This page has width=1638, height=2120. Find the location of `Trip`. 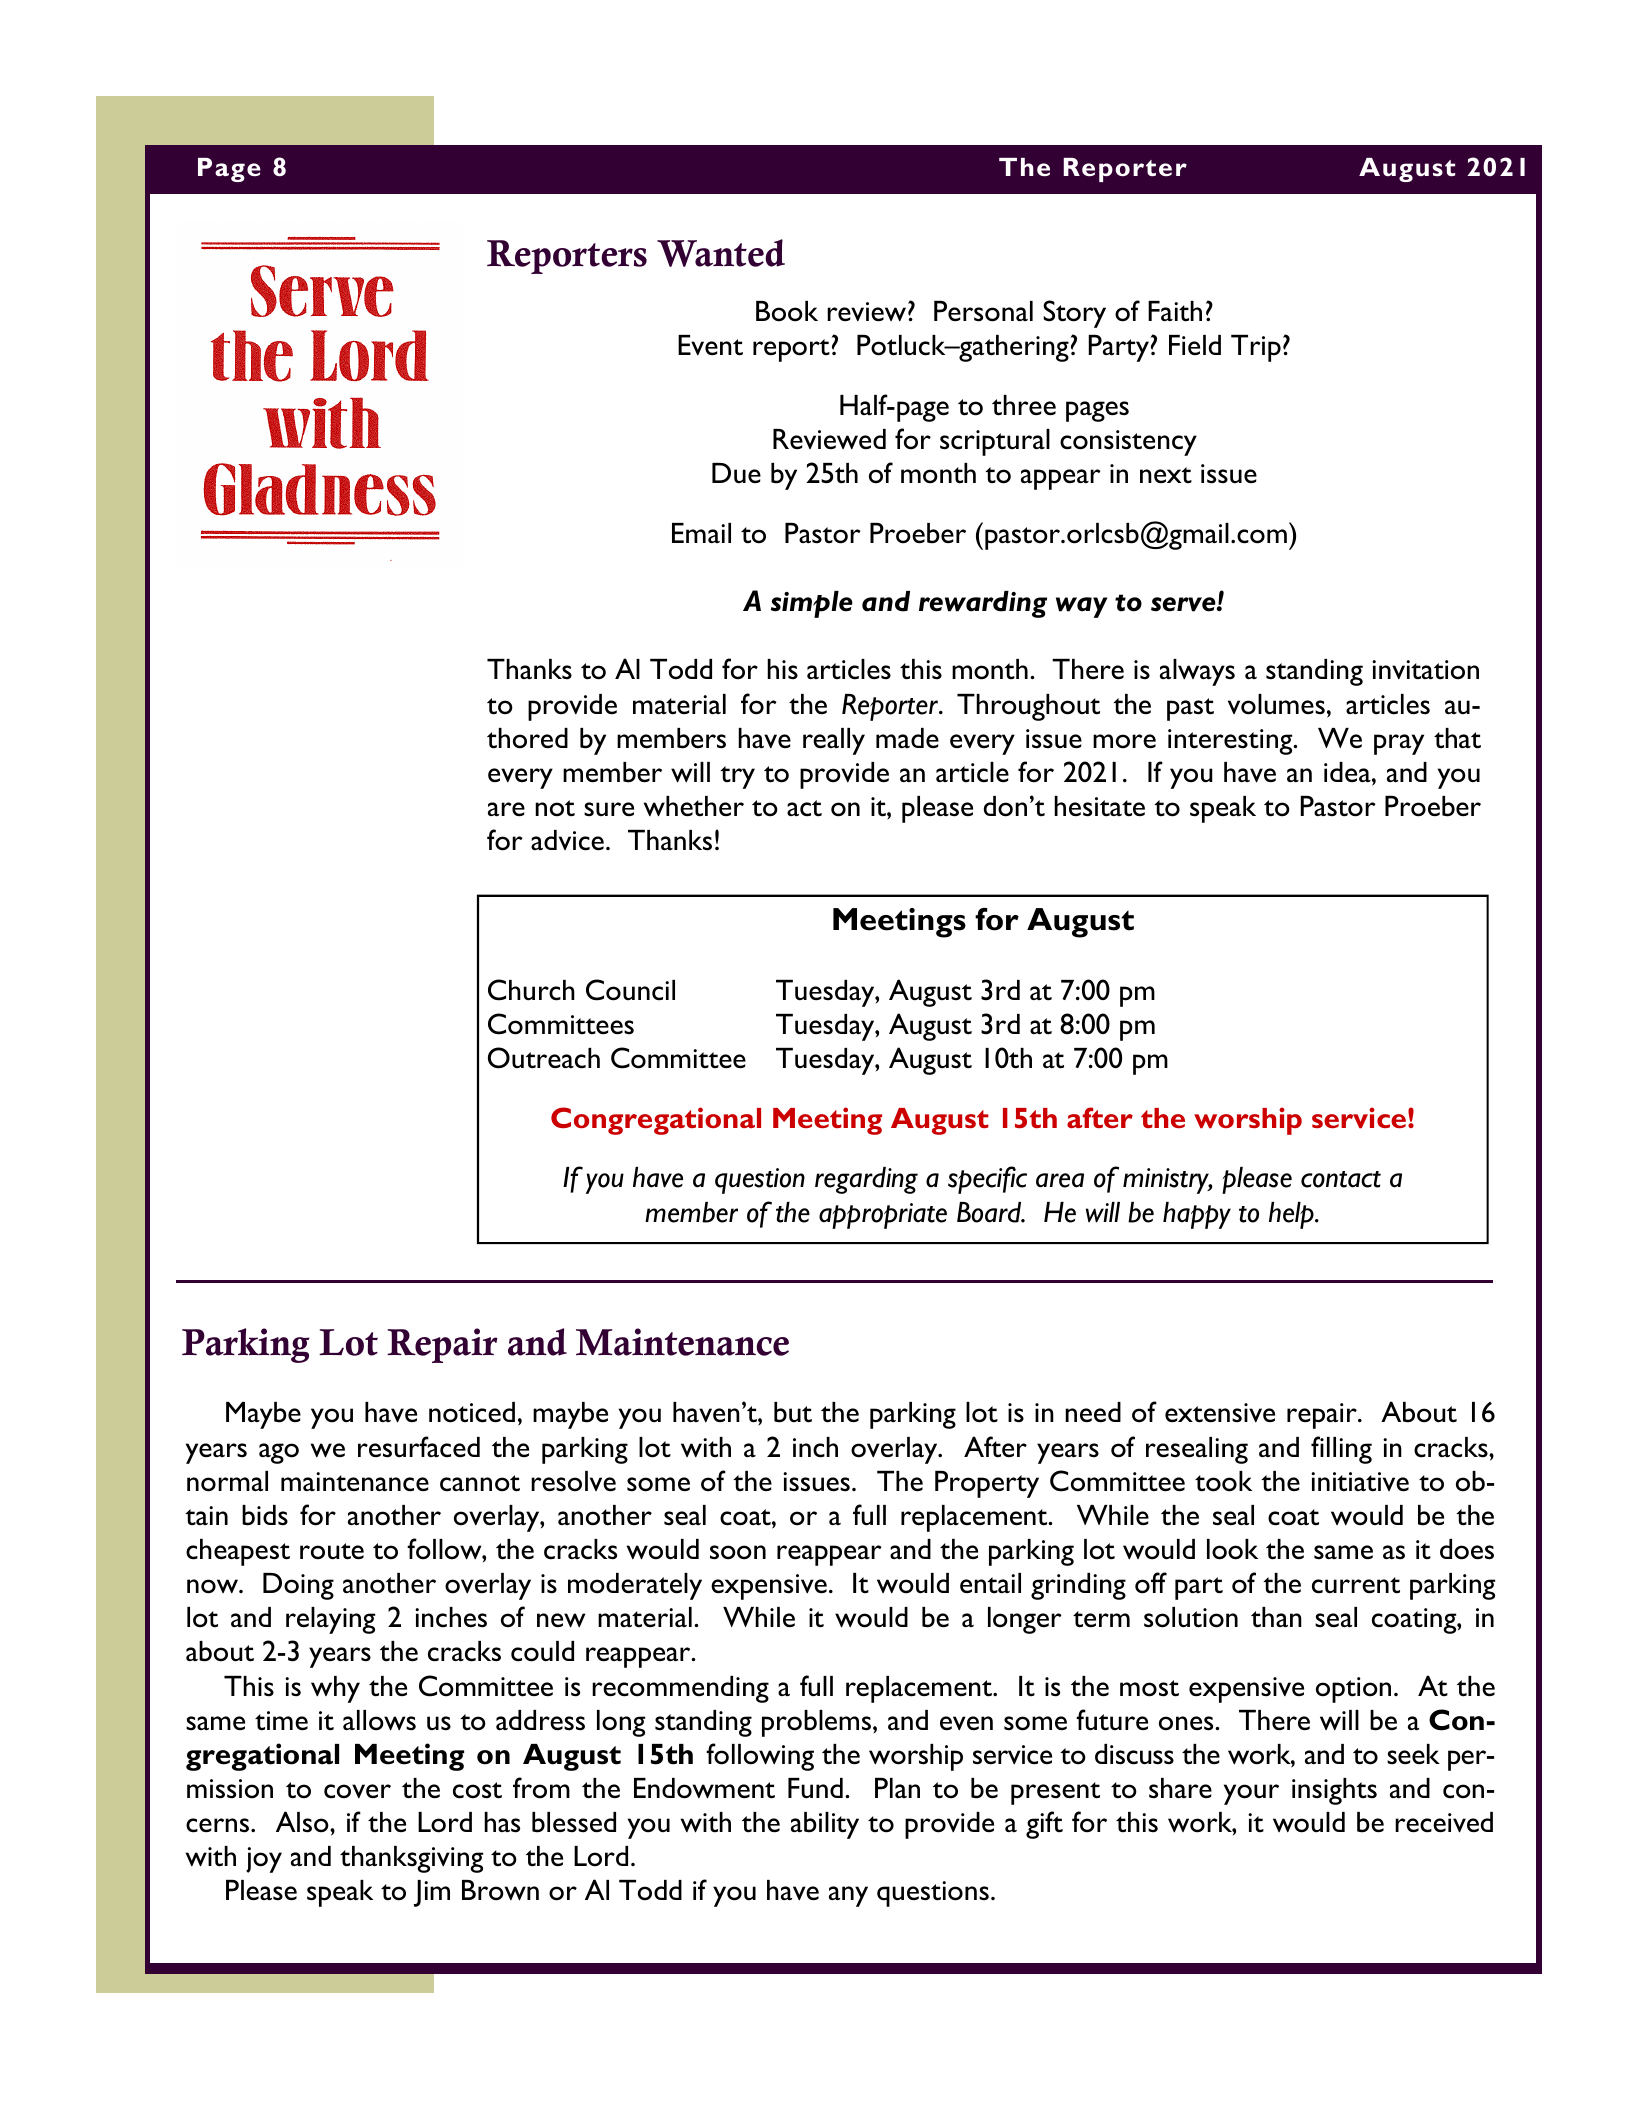

Trip is located at coordinates (1256, 348).
